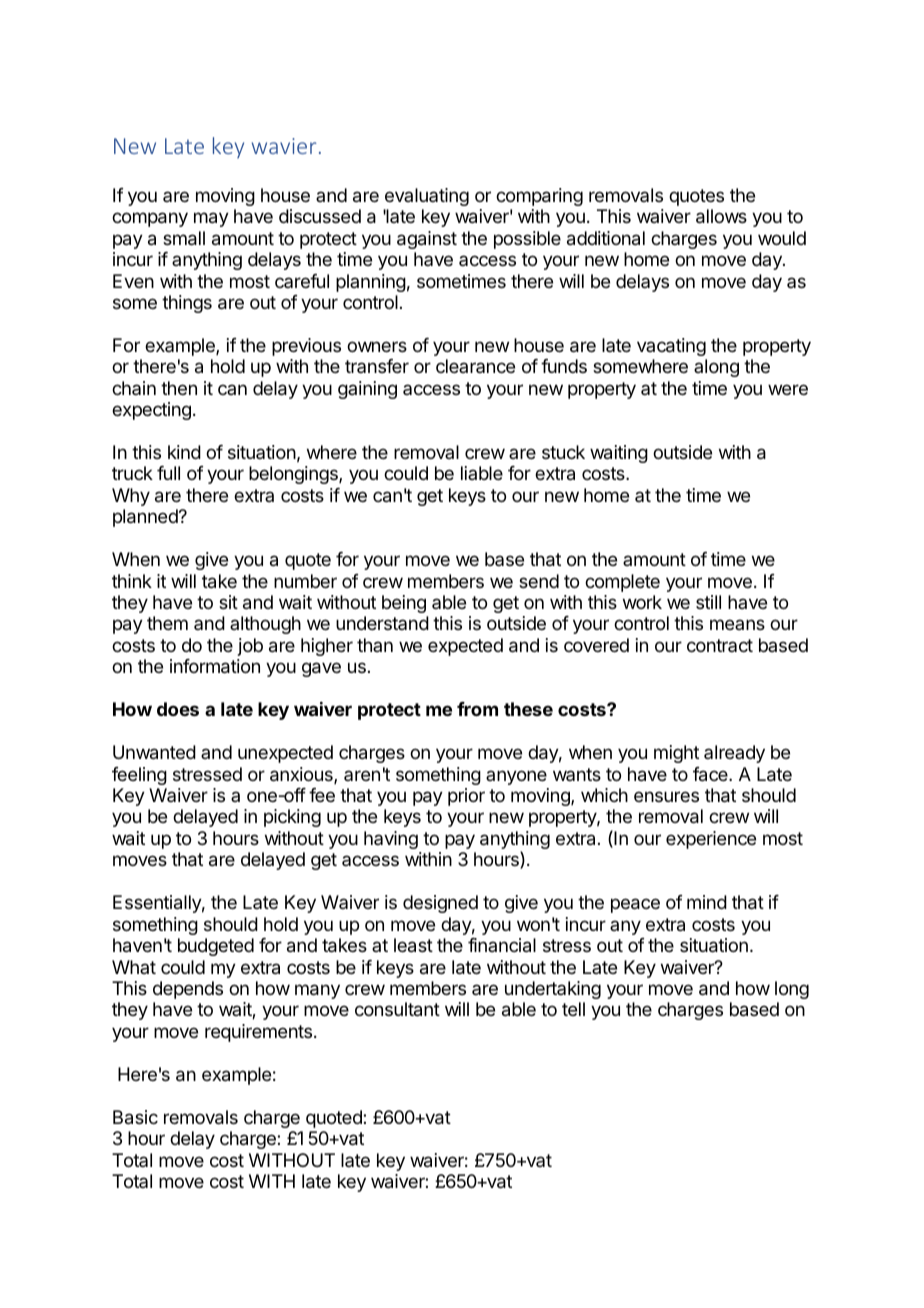 The height and width of the screenshot is (1308, 924). What do you see at coordinates (720, 645) in the screenshot?
I see `contract` at bounding box center [720, 645].
